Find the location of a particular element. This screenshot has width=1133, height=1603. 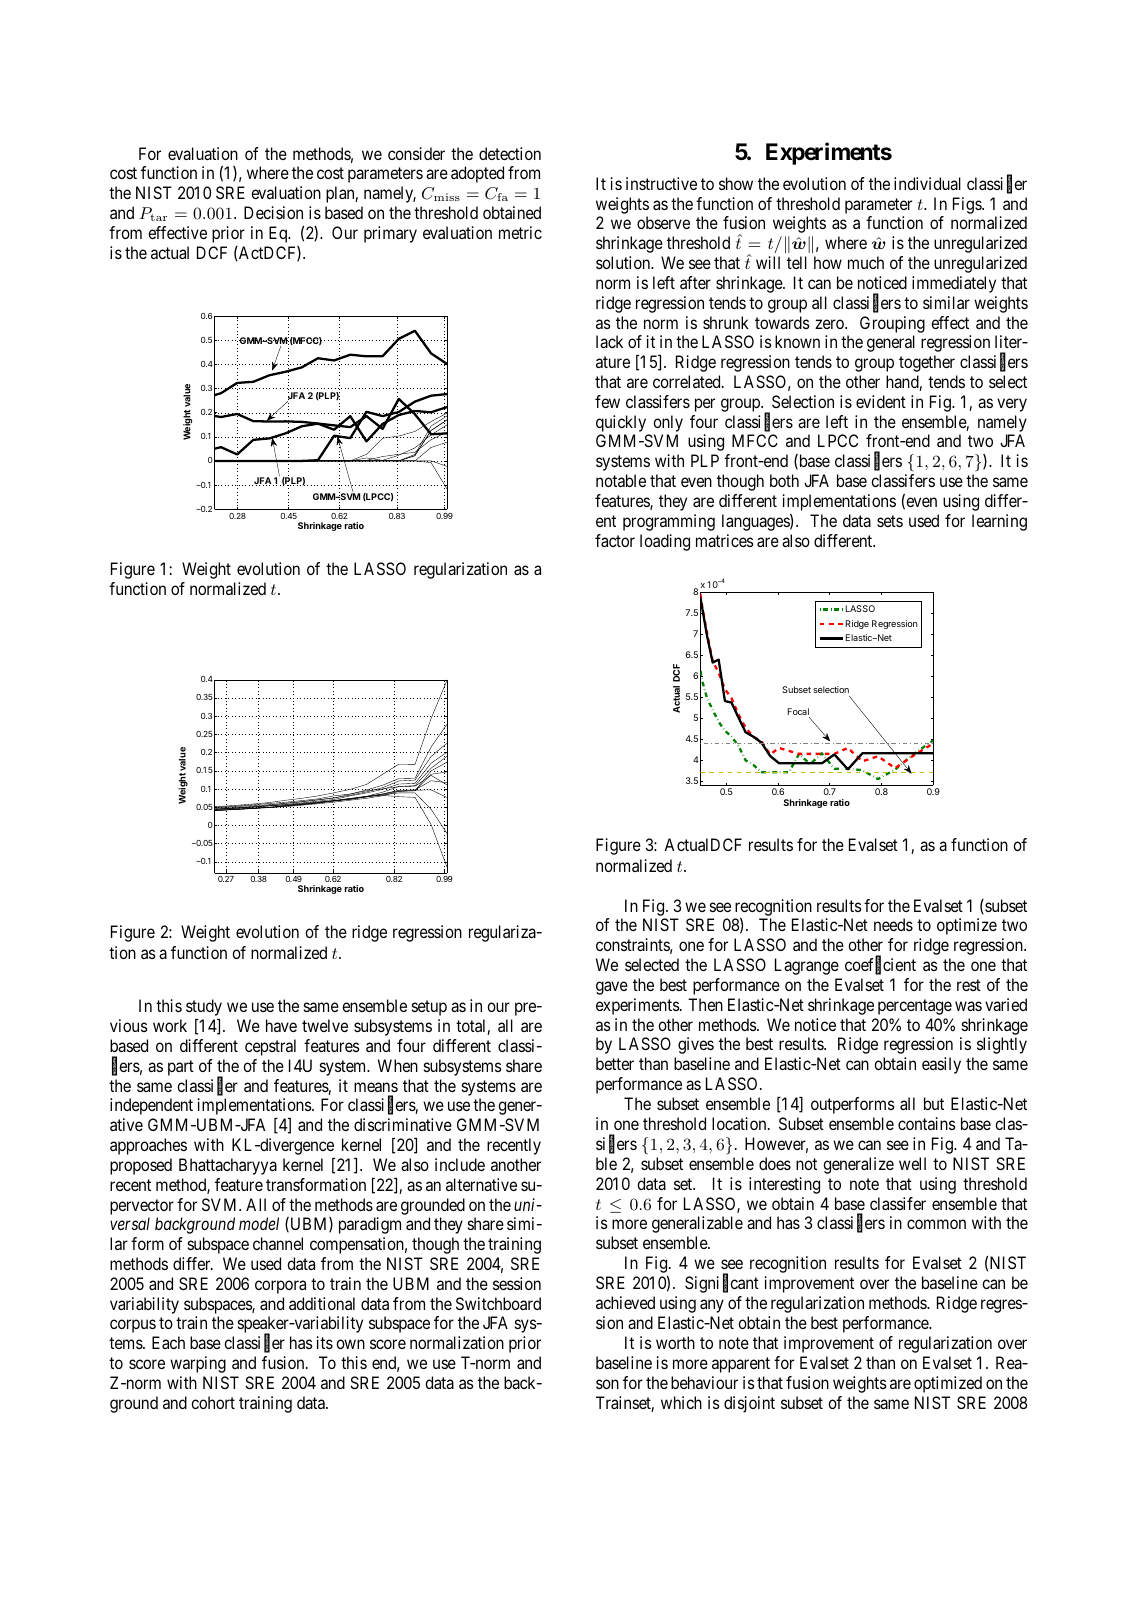

apparent is located at coordinates (741, 1365).
